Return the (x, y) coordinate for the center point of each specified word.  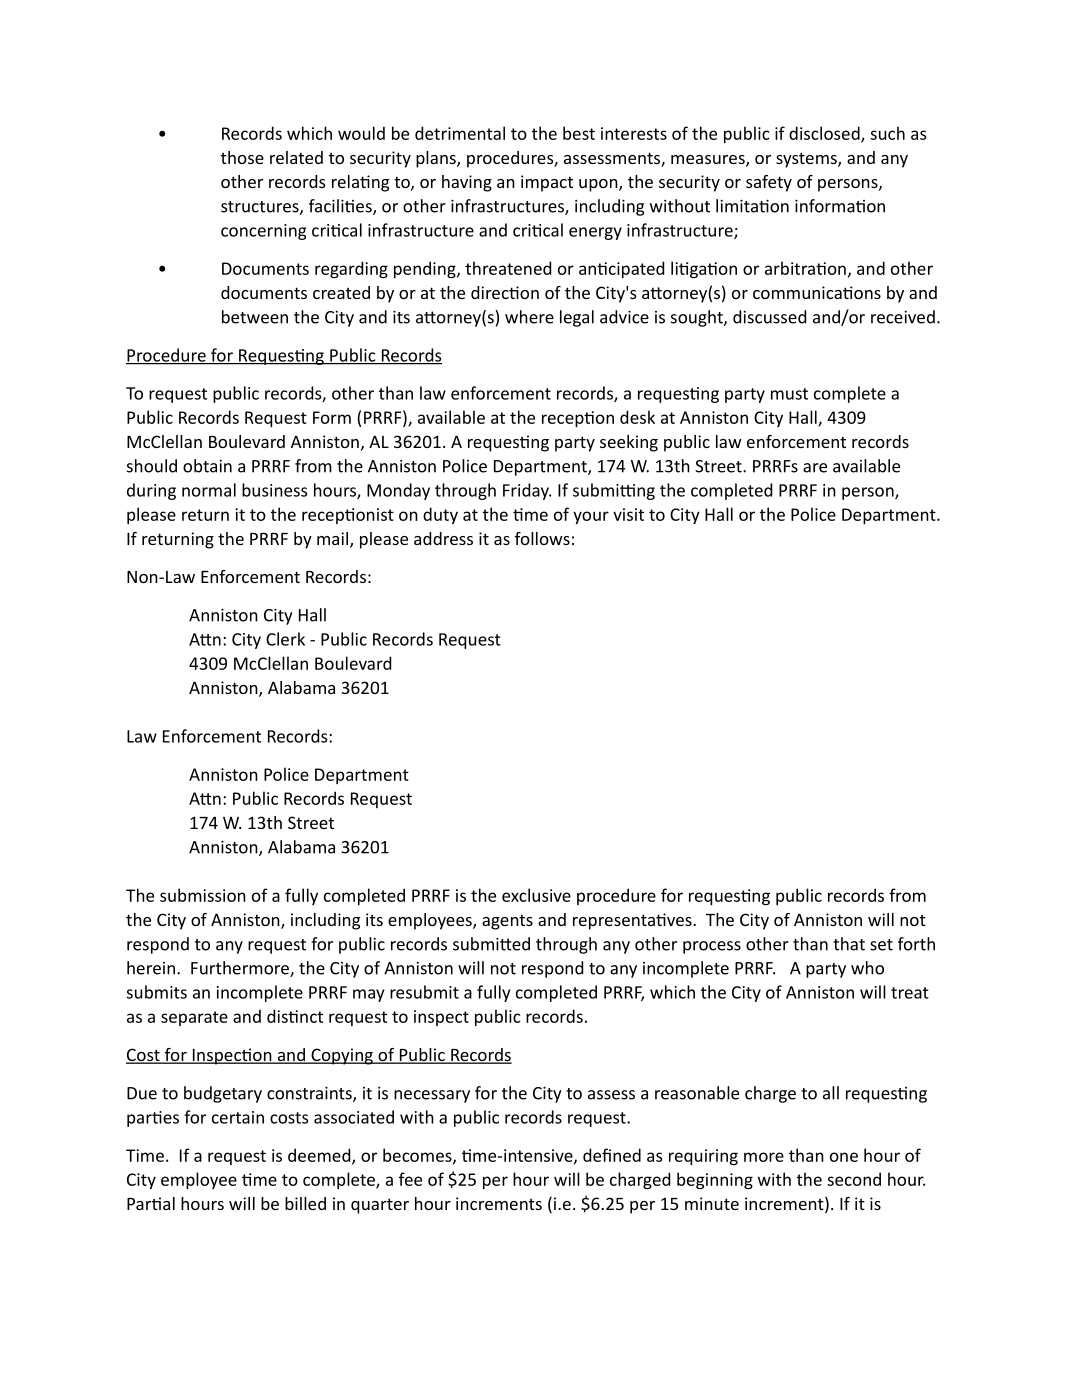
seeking (629, 443)
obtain (207, 466)
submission (203, 895)
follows (542, 538)
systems (807, 160)
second (854, 1179)
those (242, 157)
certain (238, 1117)
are (815, 468)
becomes (418, 1156)
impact (547, 183)
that (849, 944)
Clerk (285, 639)
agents (507, 922)
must (789, 394)
